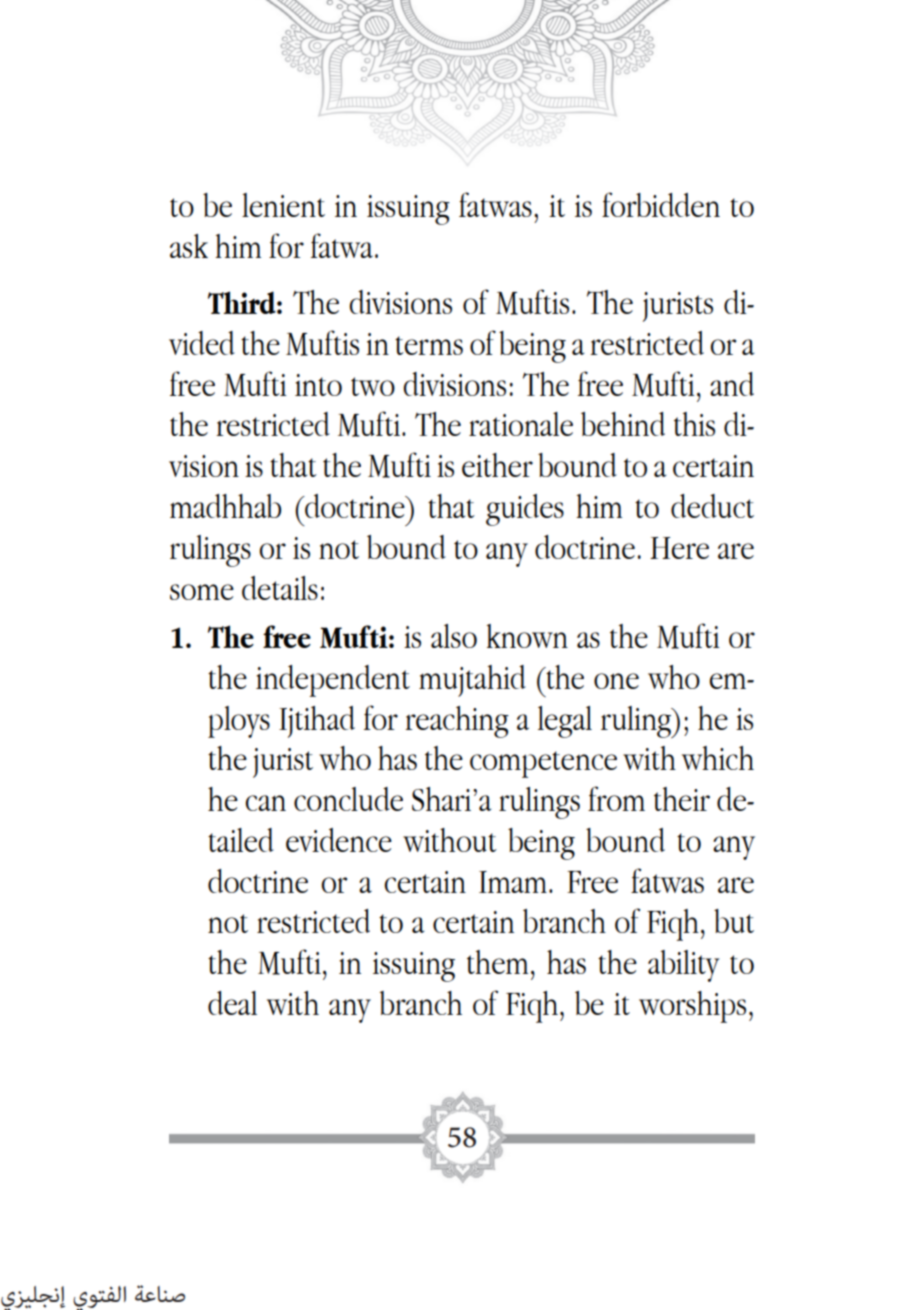 The image size is (924, 1310). Describe the element at coordinates (318, 385) in the screenshot. I see `into` at that location.
